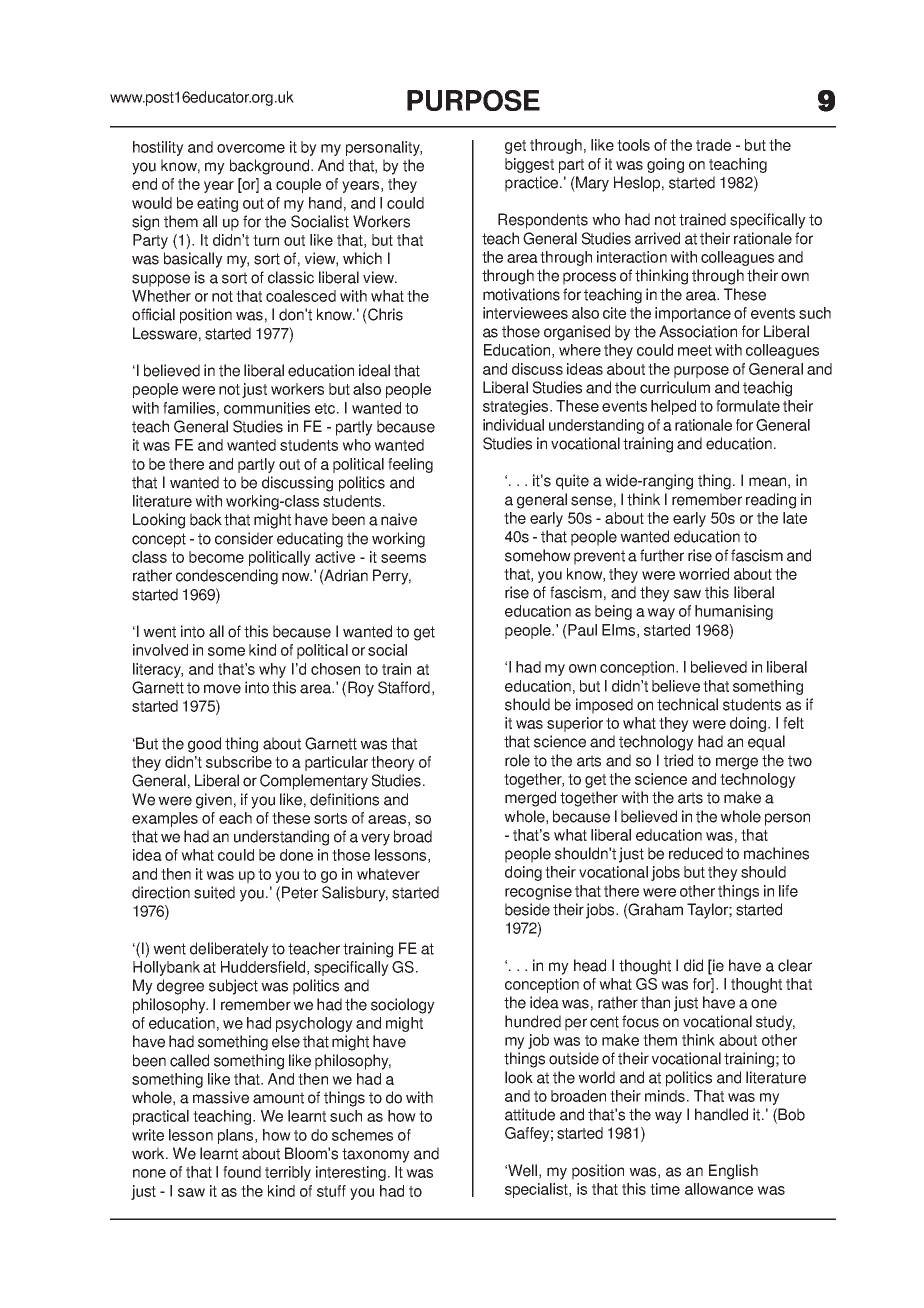 This document has width=924, height=1308. Describe the element at coordinates (687, 704) in the document. I see `technical` at that location.
